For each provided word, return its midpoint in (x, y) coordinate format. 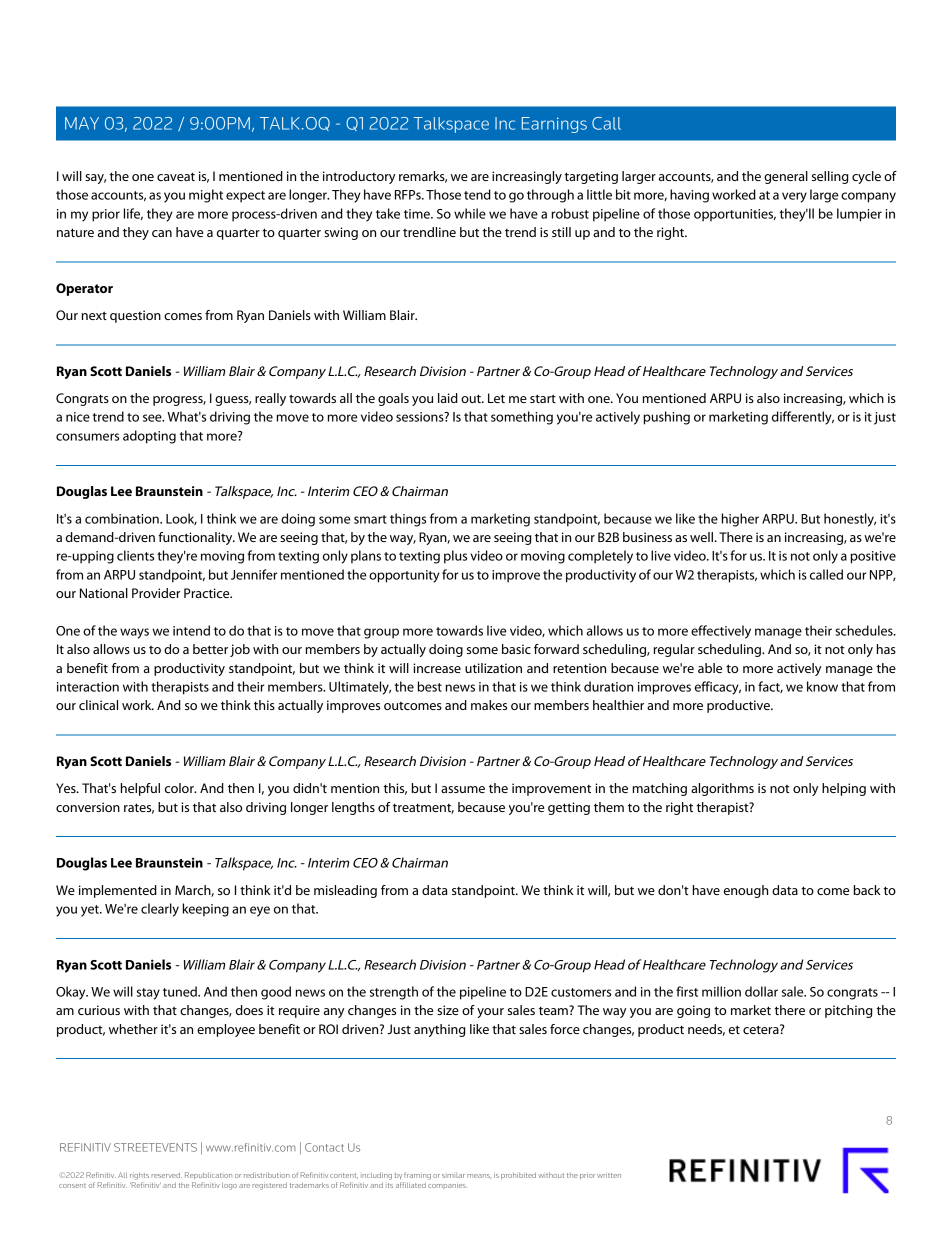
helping (844, 789)
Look (181, 519)
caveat (176, 176)
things (408, 520)
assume (463, 789)
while (470, 213)
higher (740, 520)
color (180, 788)
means (479, 1176)
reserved (166, 1175)
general (786, 177)
